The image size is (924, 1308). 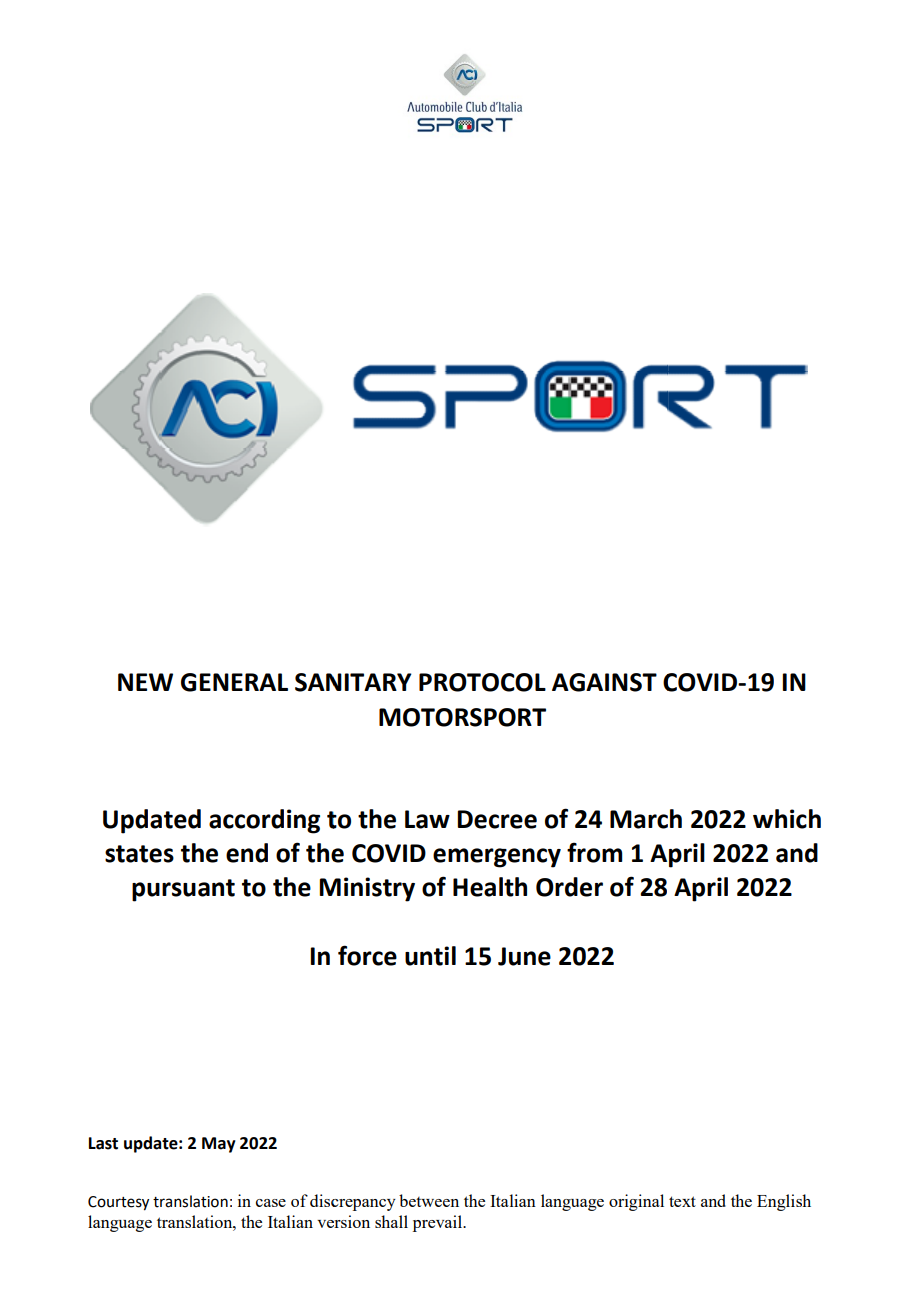 What do you see at coordinates (139, 854) in the screenshot?
I see `states` at bounding box center [139, 854].
